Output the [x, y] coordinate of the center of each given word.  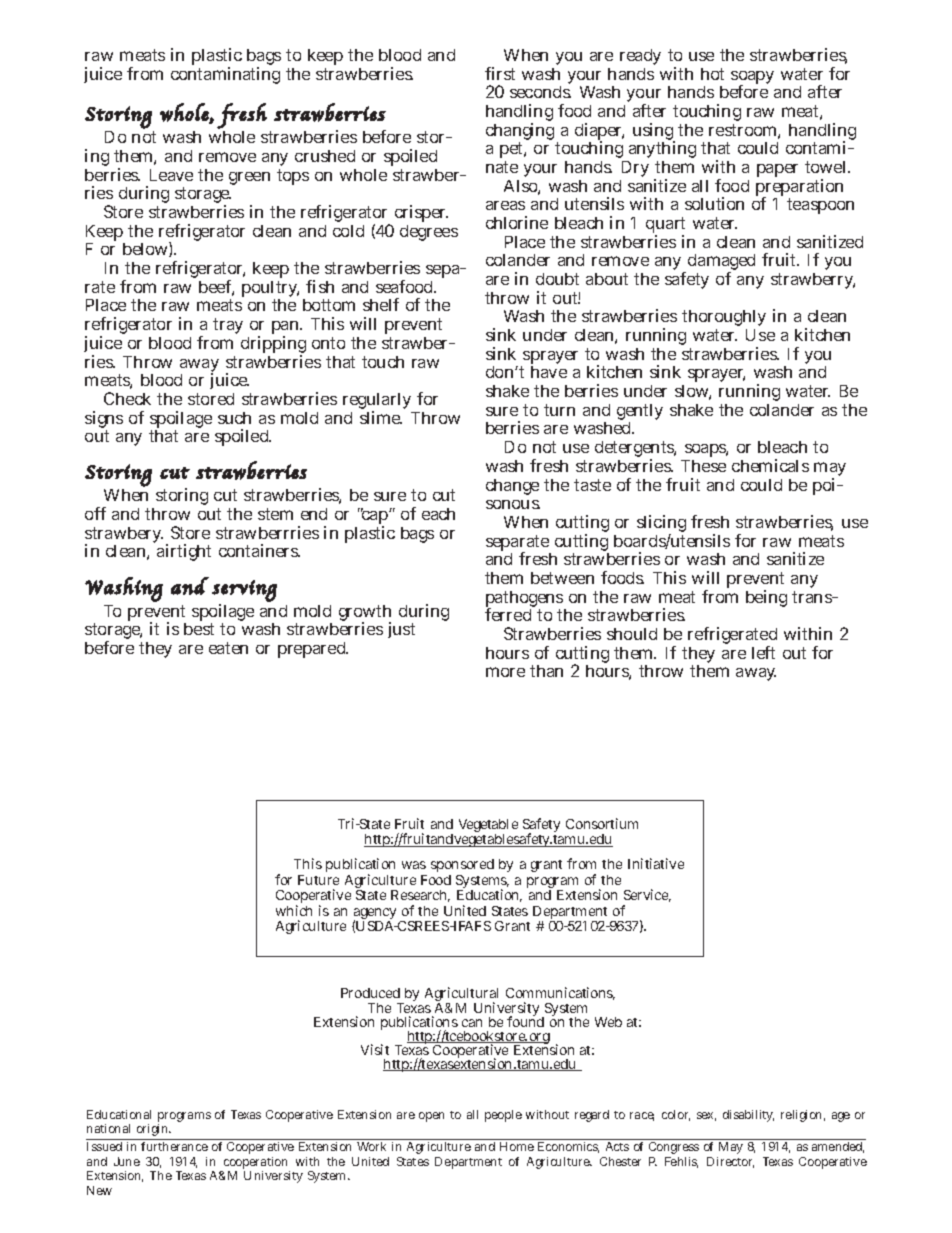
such [234, 418]
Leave [171, 175]
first [500, 73]
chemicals [770, 465]
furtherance [174, 1146]
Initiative [656, 863]
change [512, 487]
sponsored [462, 867]
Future [318, 880]
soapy [752, 79]
